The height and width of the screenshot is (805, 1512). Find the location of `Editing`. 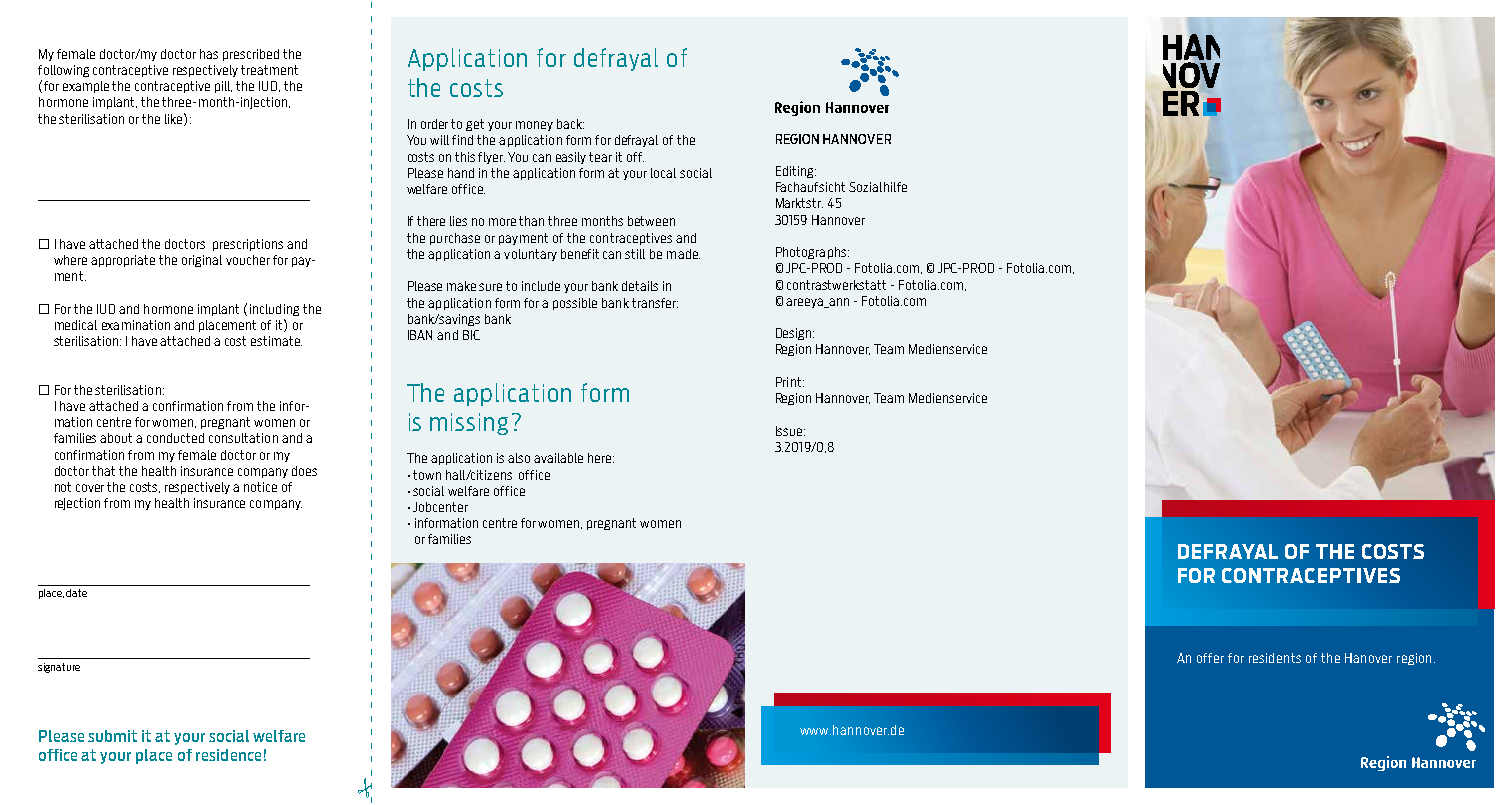

Editing is located at coordinates (796, 172).
